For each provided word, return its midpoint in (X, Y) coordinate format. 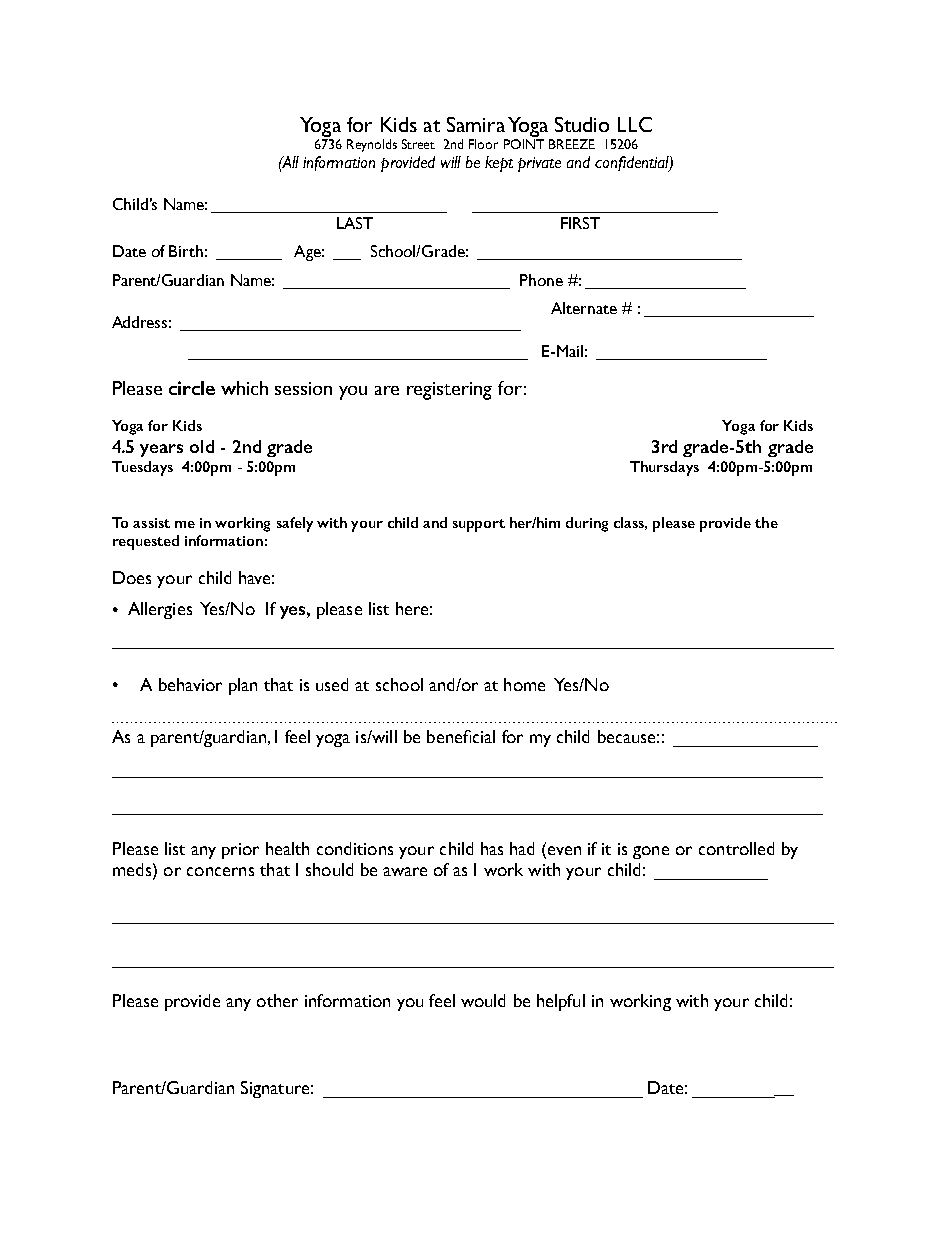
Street (418, 144)
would (483, 1000)
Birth (186, 251)
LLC (635, 124)
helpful (561, 1002)
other (277, 1000)
